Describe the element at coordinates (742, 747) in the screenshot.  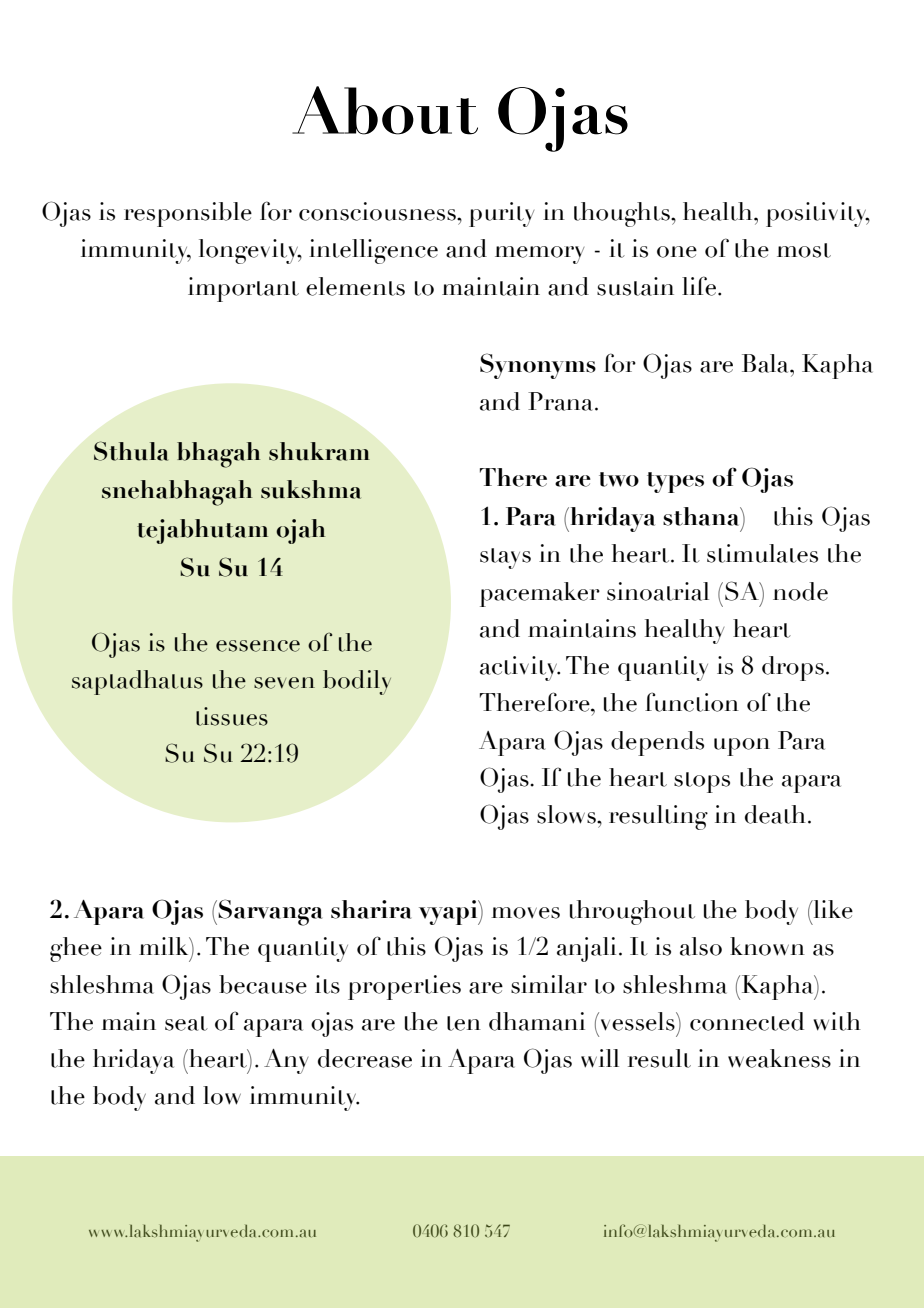
I see `upon` at that location.
